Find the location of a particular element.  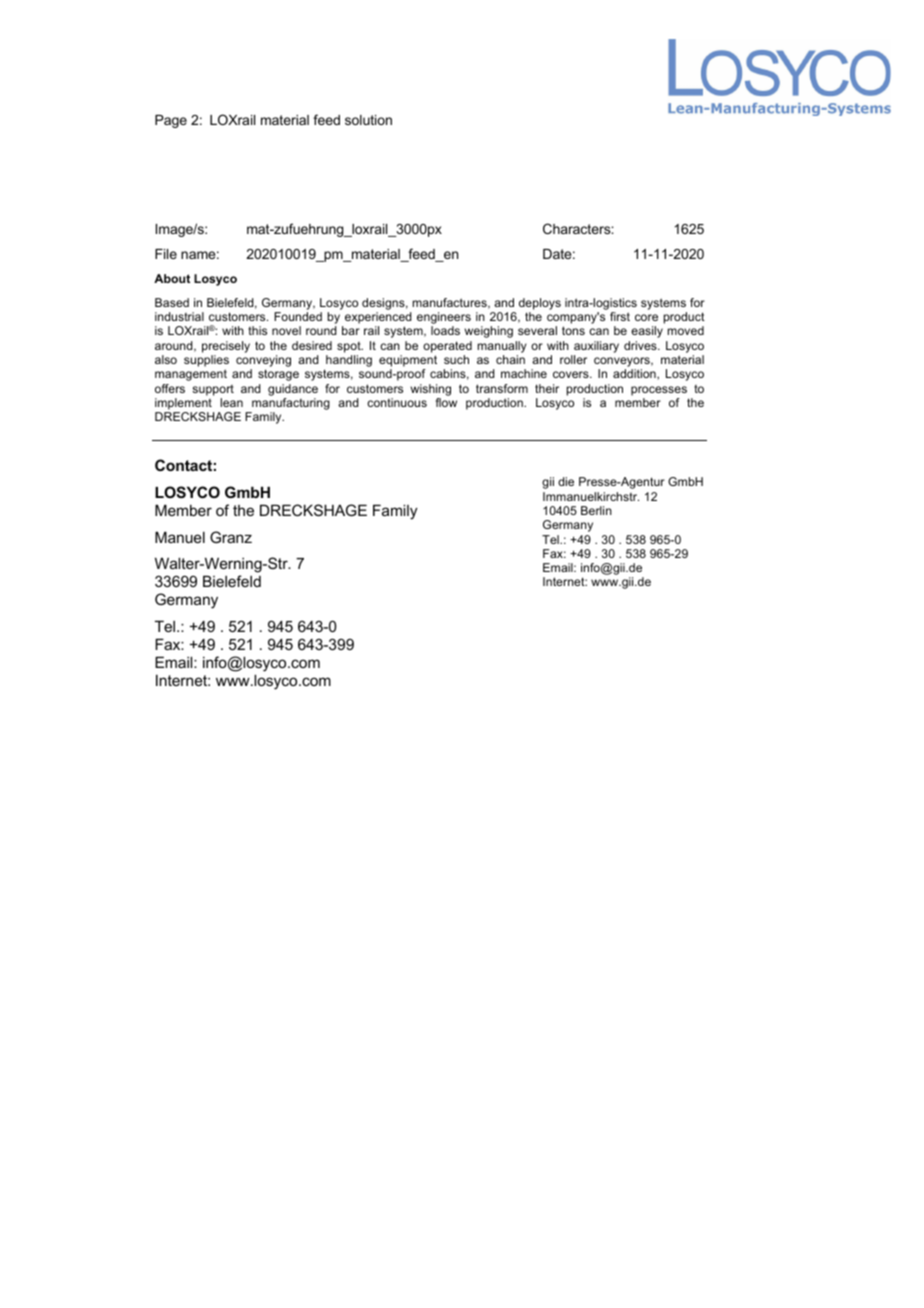

first is located at coordinates (620, 316).
